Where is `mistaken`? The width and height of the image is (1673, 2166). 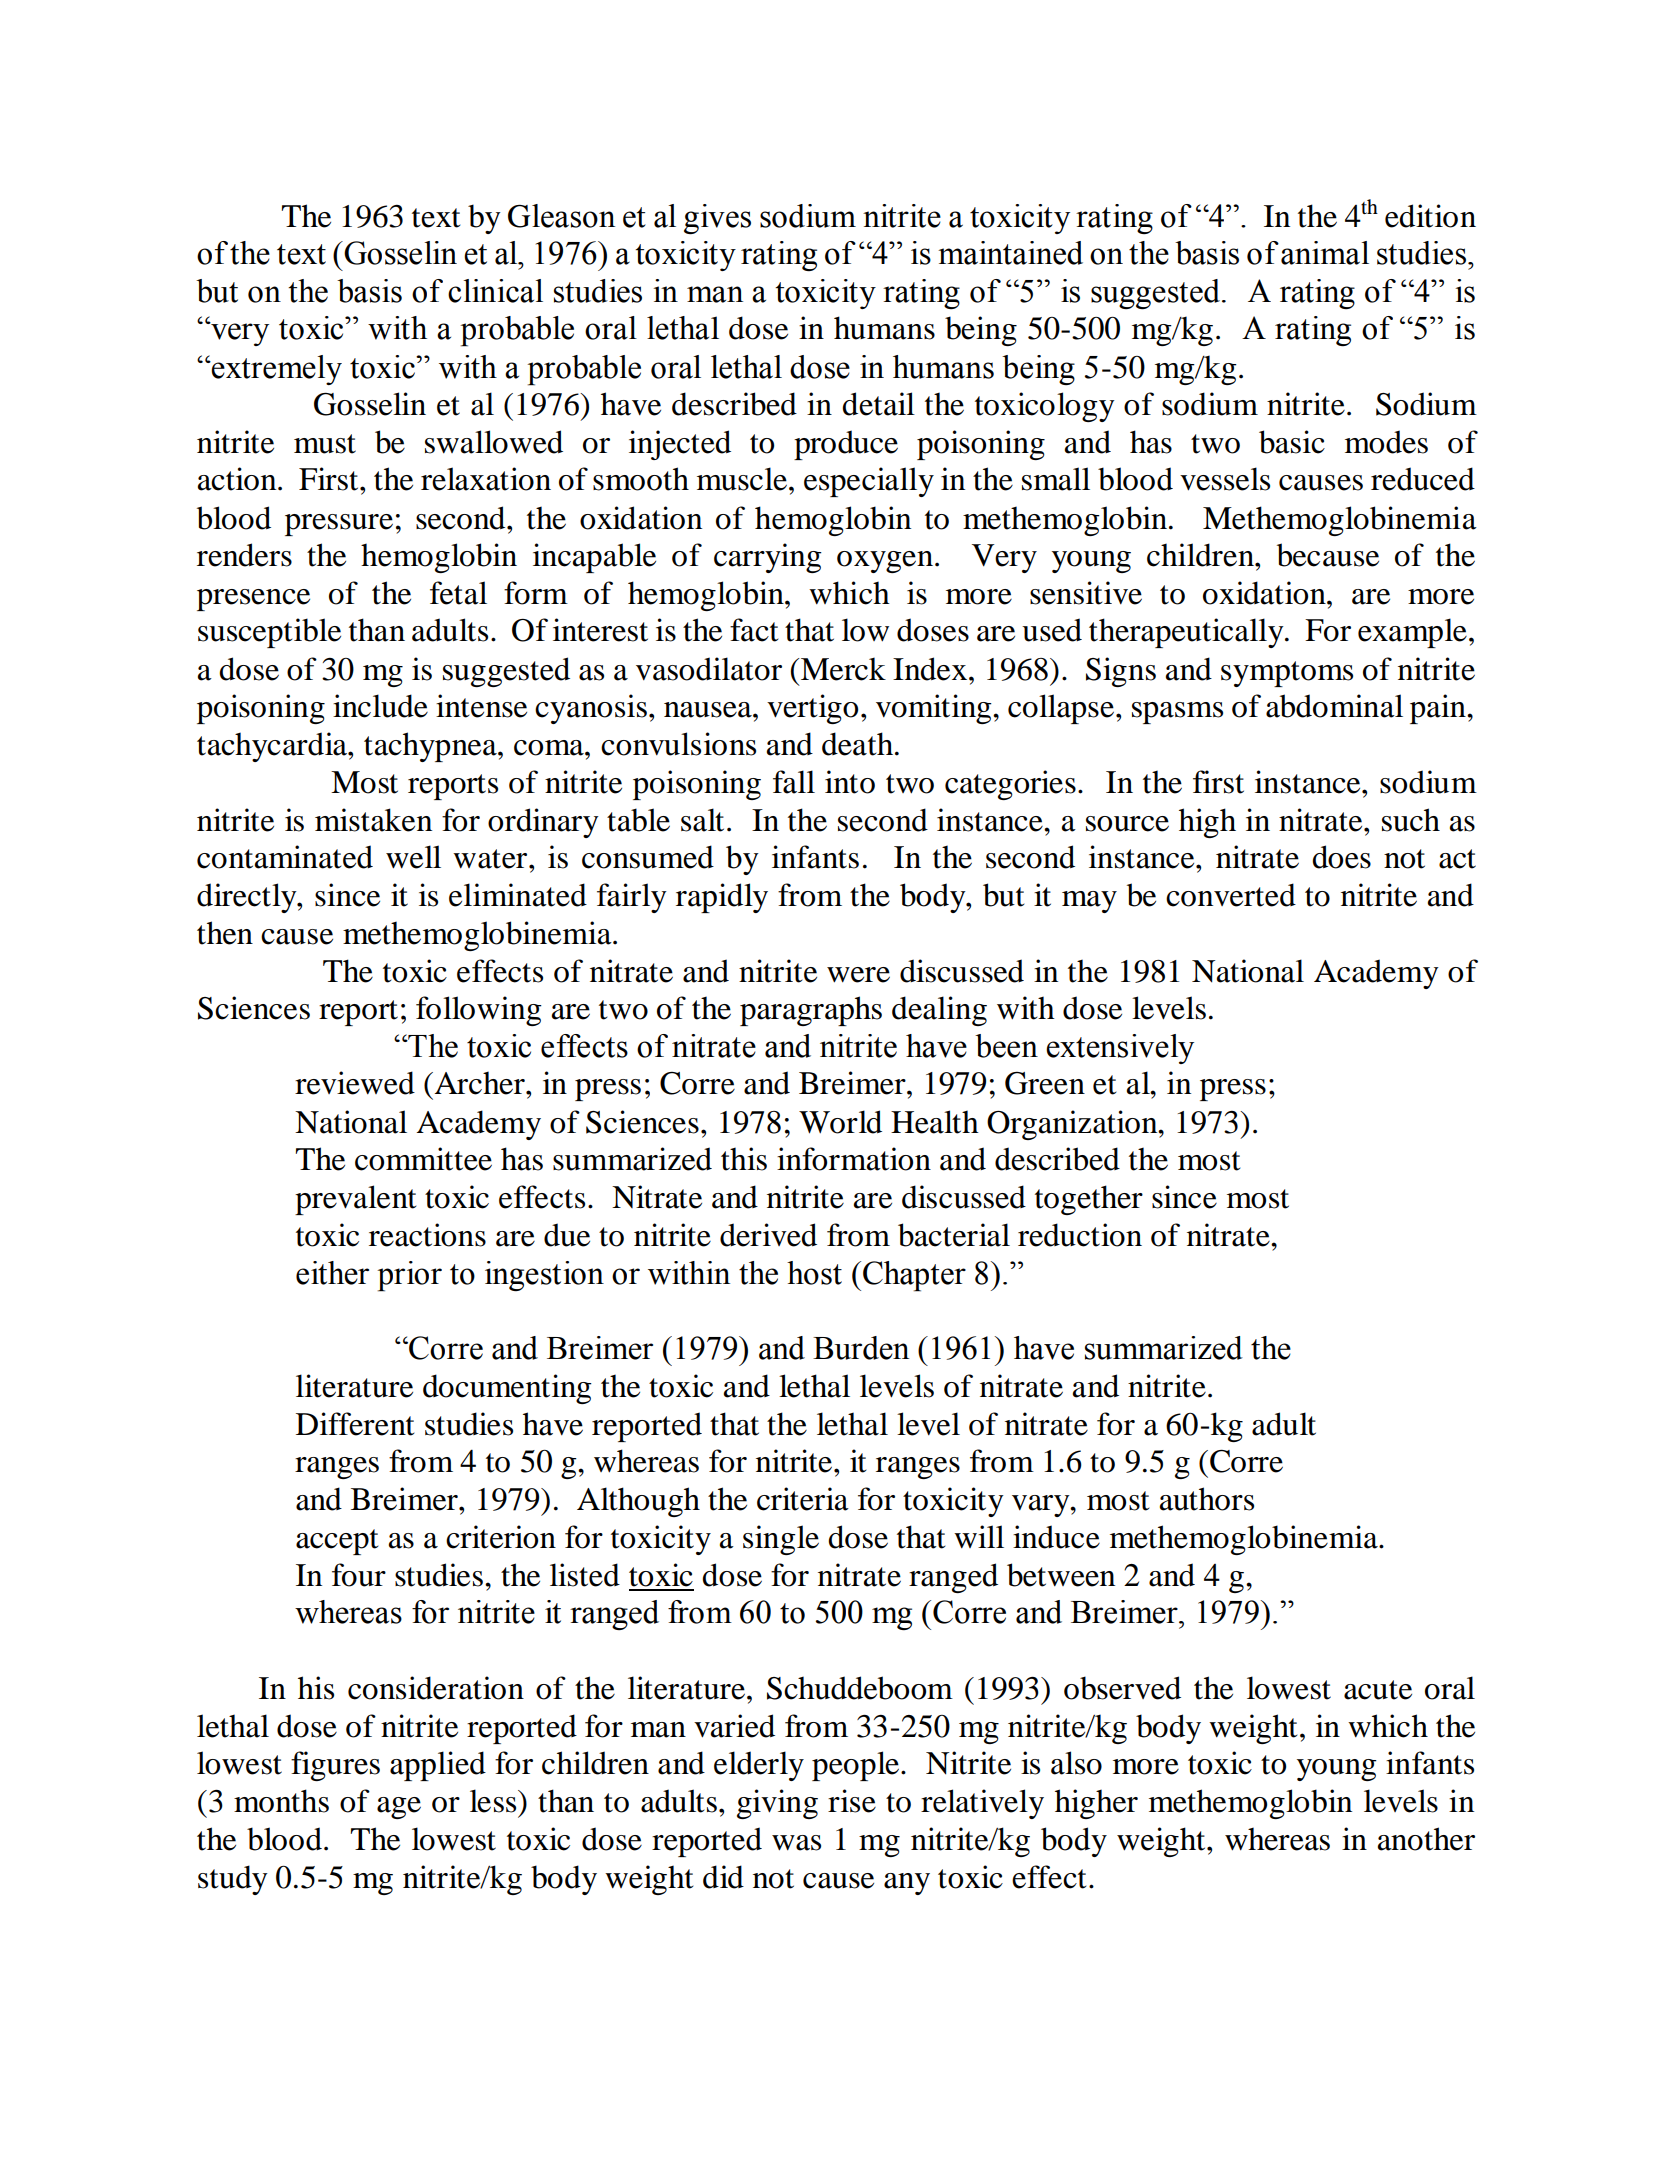
mistaken is located at coordinates (373, 820).
